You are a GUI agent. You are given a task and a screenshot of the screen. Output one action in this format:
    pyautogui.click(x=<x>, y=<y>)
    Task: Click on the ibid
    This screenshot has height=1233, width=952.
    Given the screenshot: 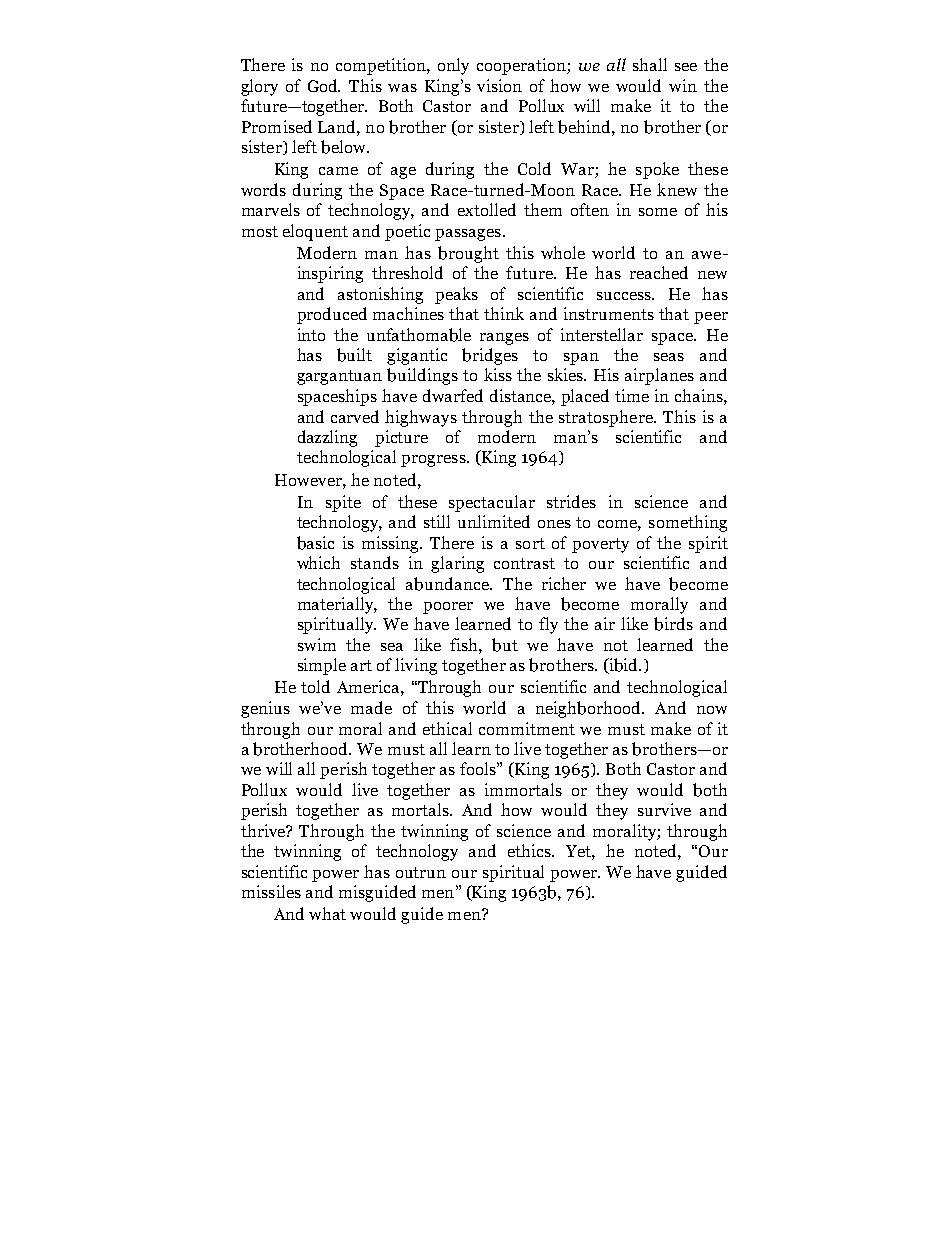 What is the action you would take?
    pyautogui.click(x=624, y=666)
